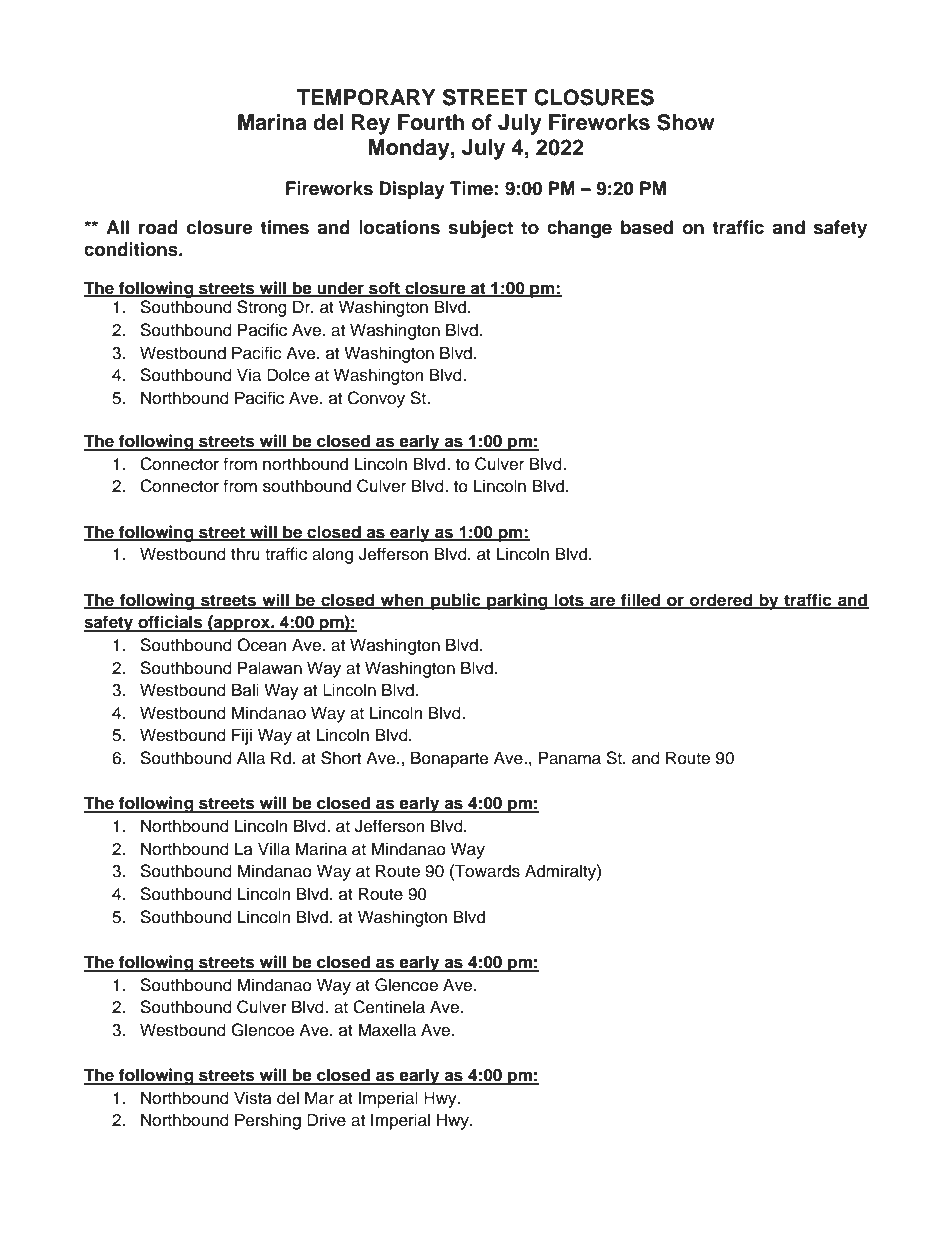 Image resolution: width=952 pixels, height=1233 pixels. What do you see at coordinates (274, 849) in the screenshot?
I see `Villa` at bounding box center [274, 849].
